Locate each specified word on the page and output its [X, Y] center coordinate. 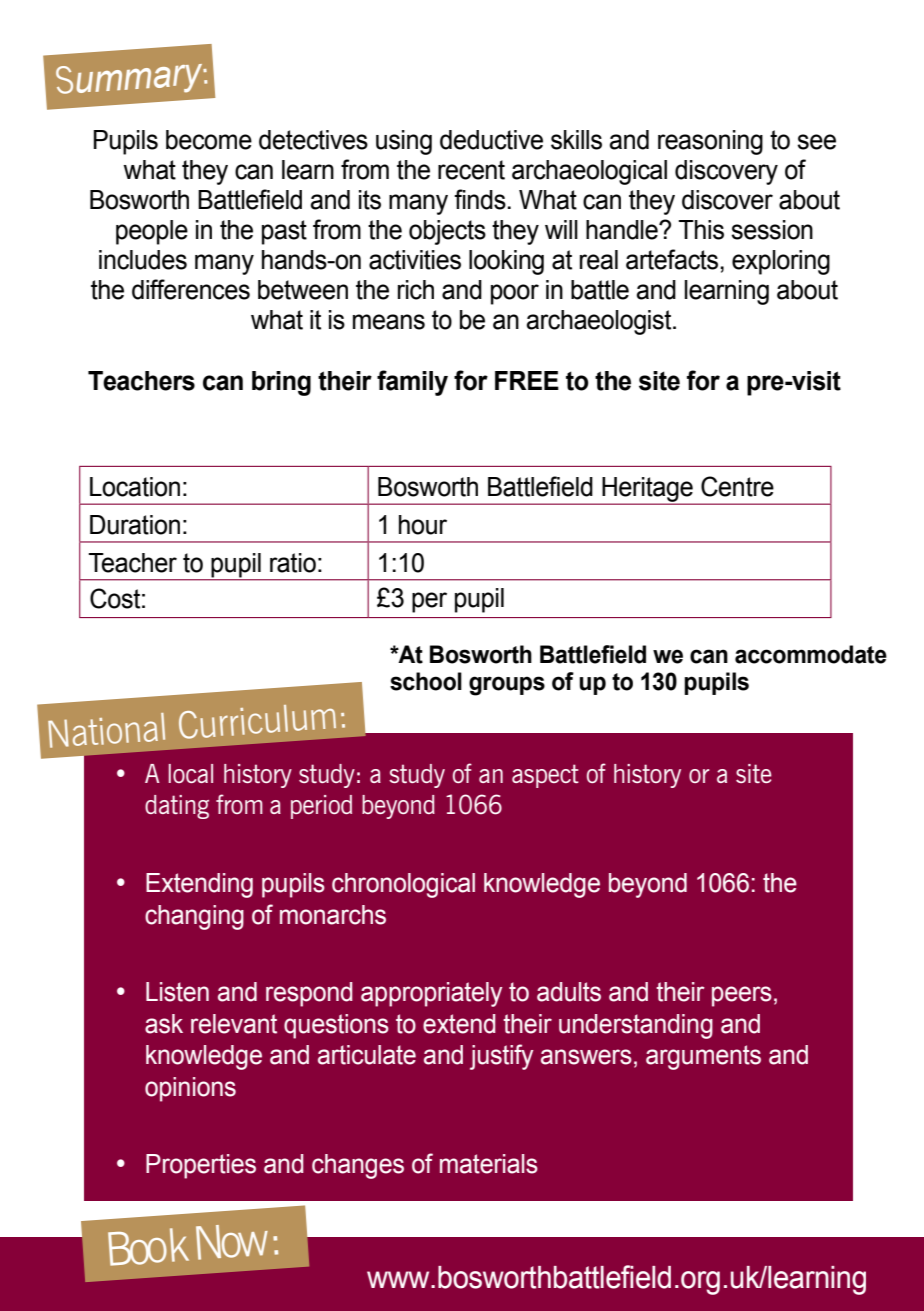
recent [471, 170]
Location [135, 487]
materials [489, 1164]
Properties [201, 1166]
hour [423, 525]
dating [177, 807]
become [209, 140]
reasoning [710, 142]
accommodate [811, 654]
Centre [737, 486]
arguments [703, 1057]
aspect [545, 776]
